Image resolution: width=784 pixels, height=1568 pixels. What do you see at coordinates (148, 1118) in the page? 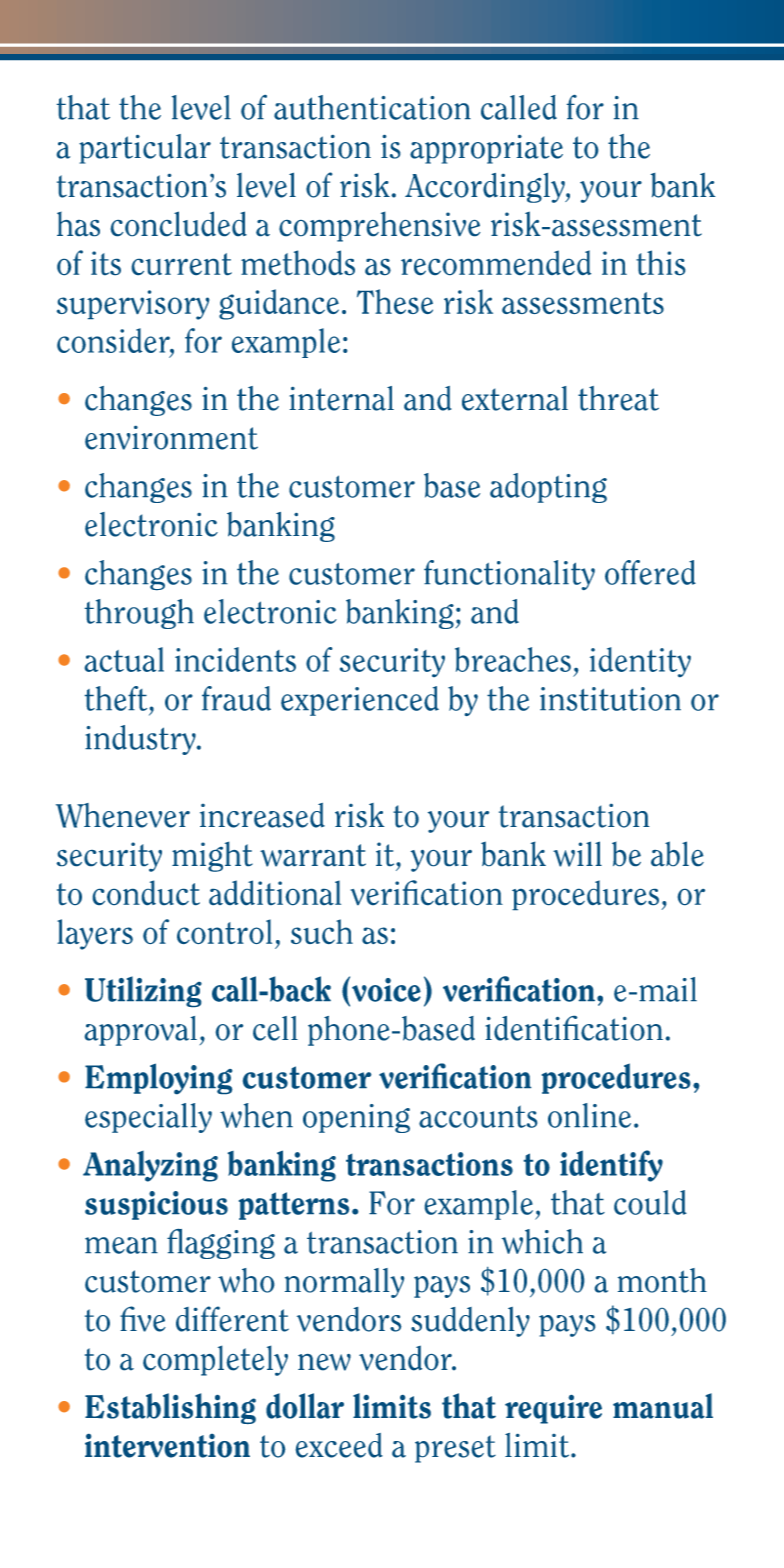
I see `especially` at bounding box center [148, 1118].
